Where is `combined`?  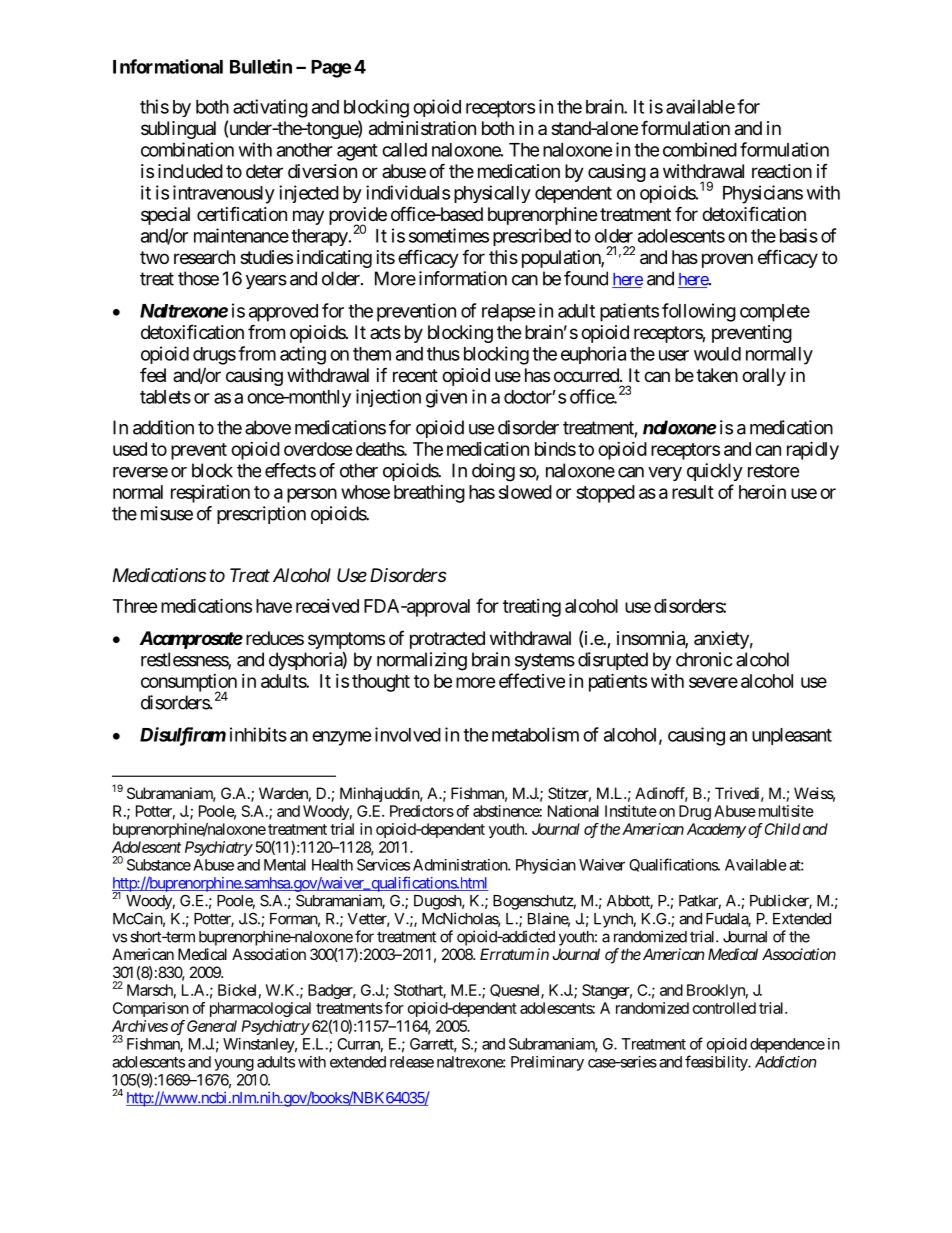
combined is located at coordinates (700, 149).
